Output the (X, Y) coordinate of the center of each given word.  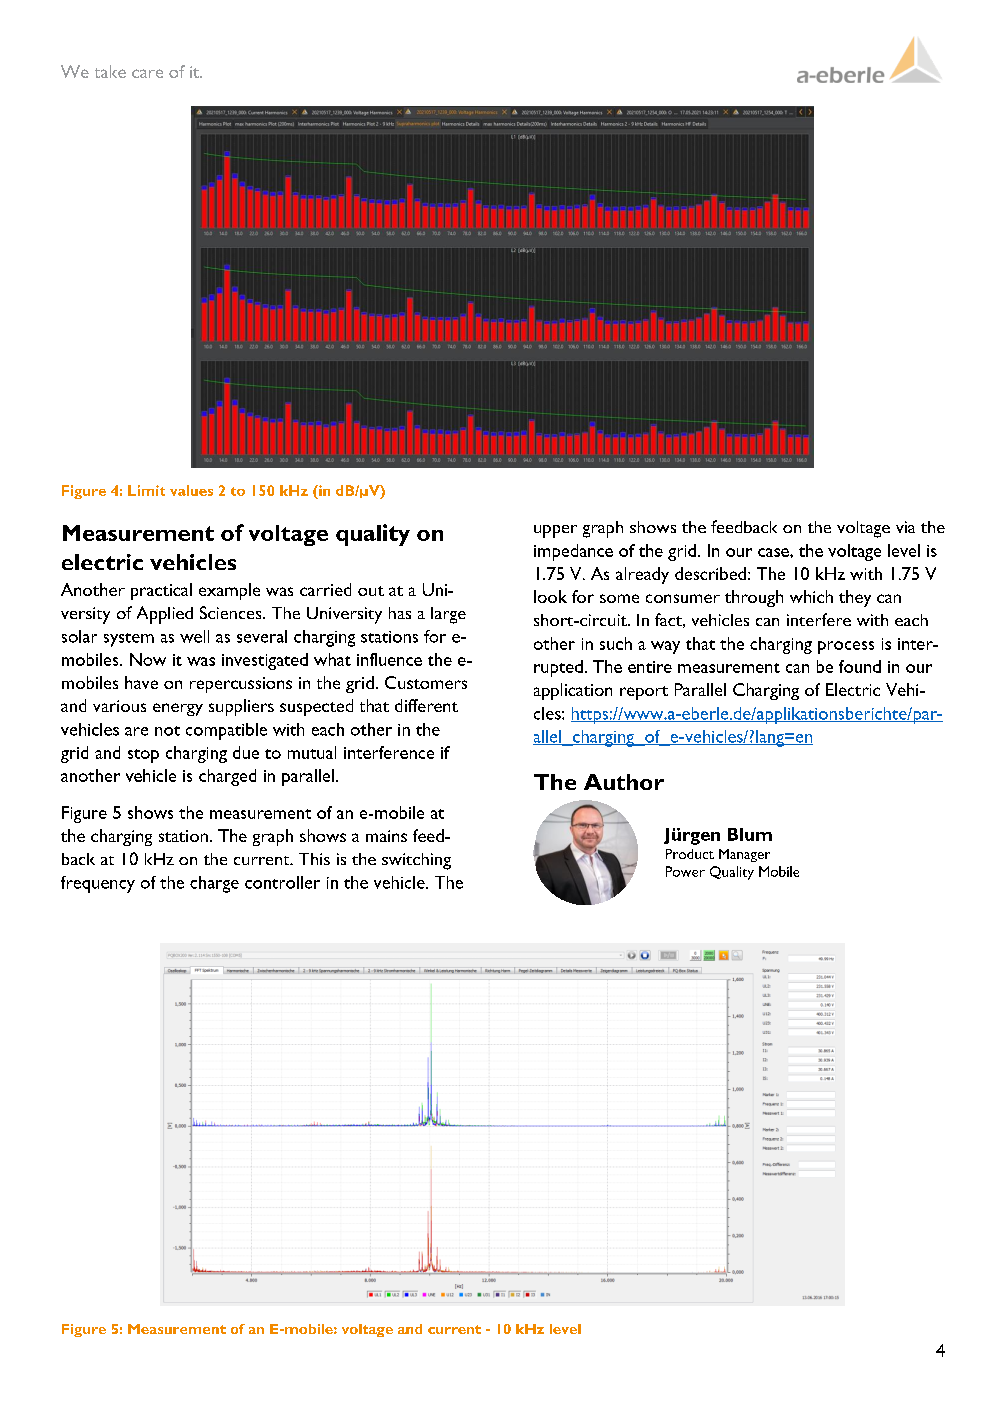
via (905, 527)
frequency (98, 884)
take (110, 71)
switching (416, 861)
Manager (744, 855)
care (147, 73)
